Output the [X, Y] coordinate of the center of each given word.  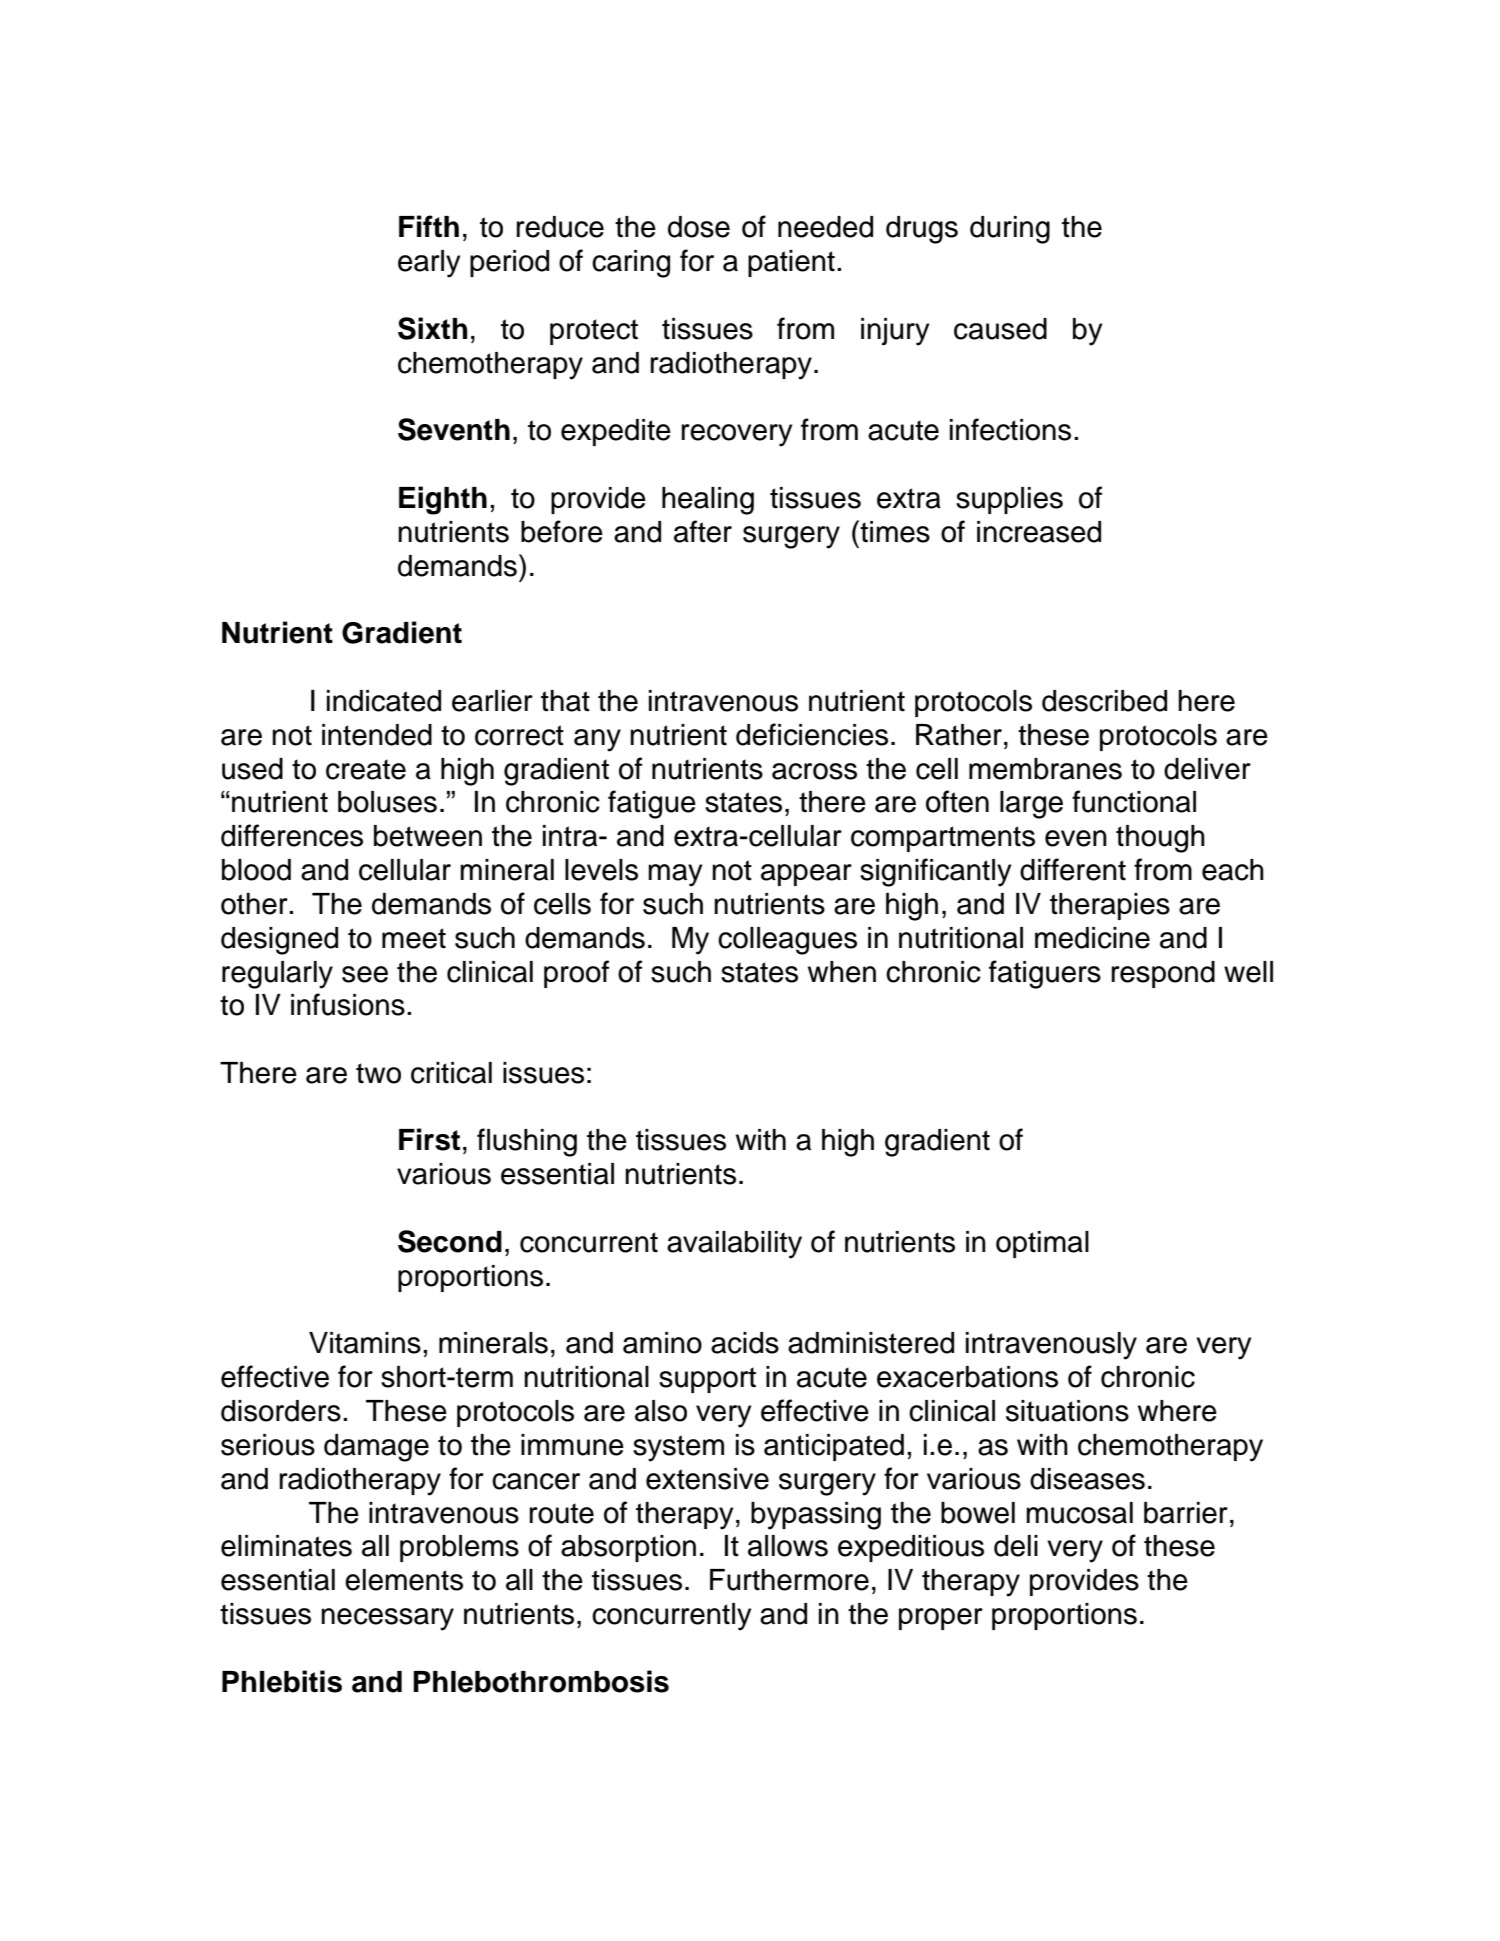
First [429, 1139]
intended [377, 735]
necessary [387, 1619]
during [1010, 230]
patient [791, 263]
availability [734, 1245]
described [1104, 701]
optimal [1042, 1244]
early [429, 264]
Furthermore [789, 1580]
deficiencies [812, 734]
